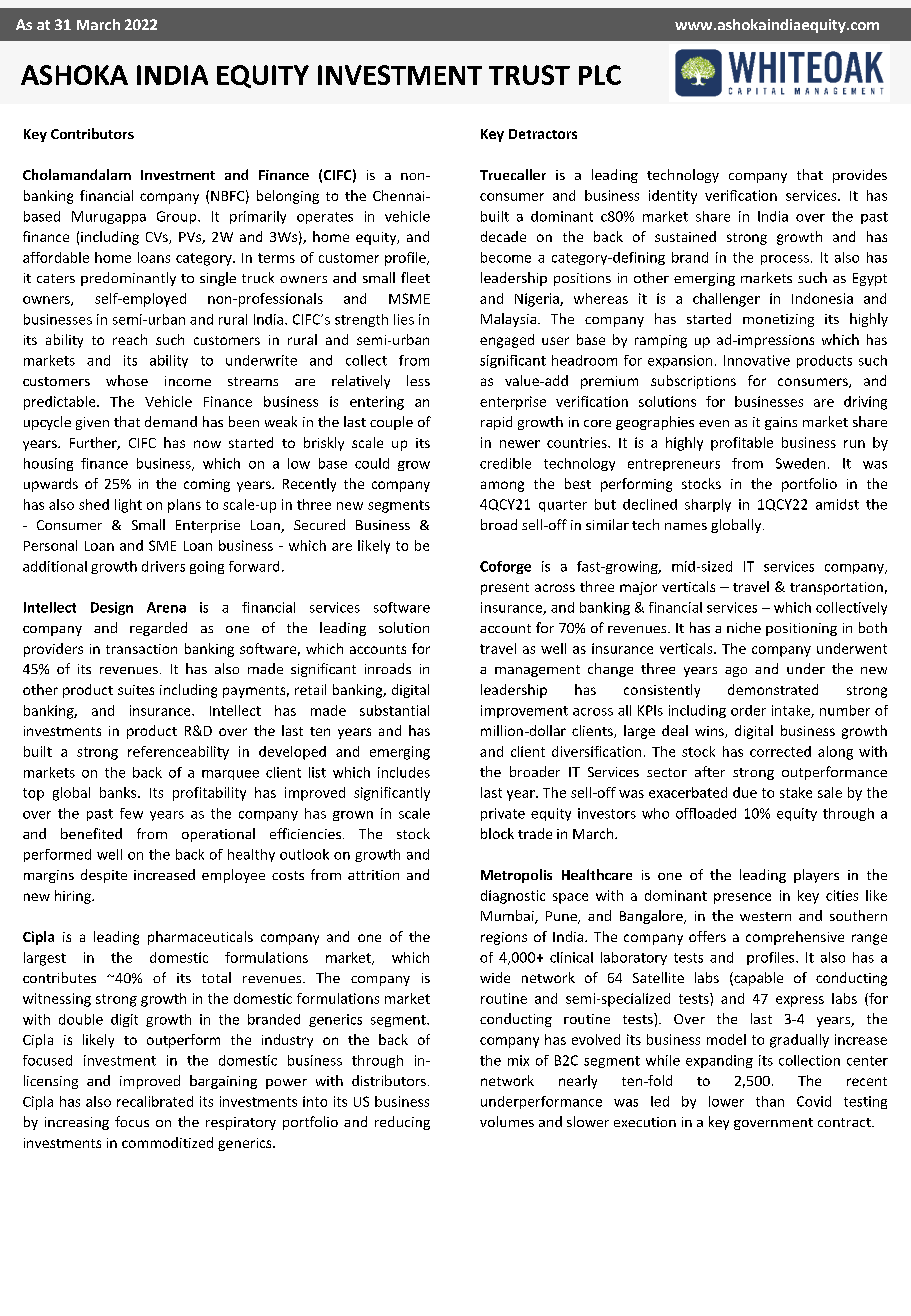 The height and width of the page is (1316, 911). I want to click on recalibrated, so click(155, 1101).
